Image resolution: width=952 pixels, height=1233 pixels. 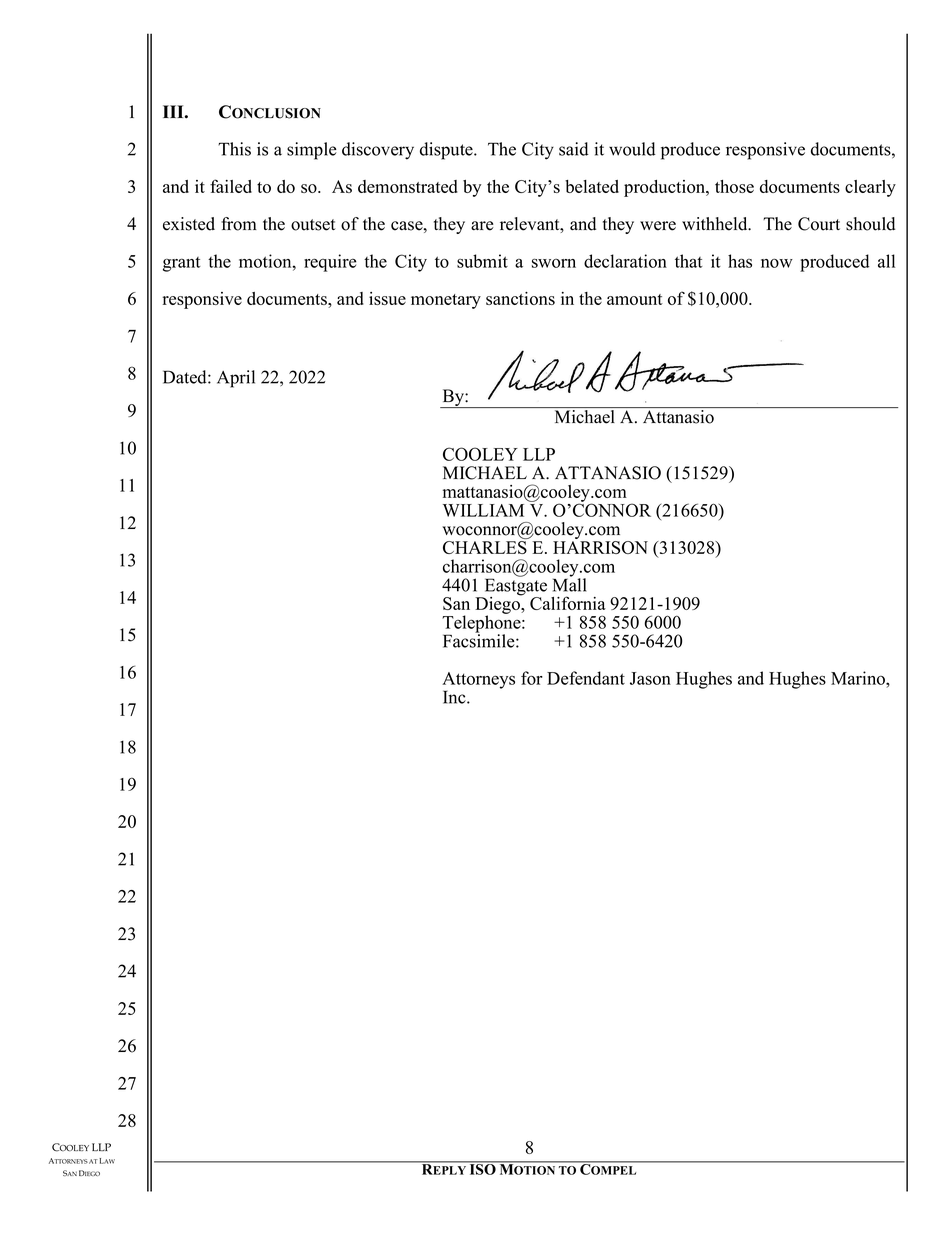 I want to click on This, so click(x=234, y=149).
